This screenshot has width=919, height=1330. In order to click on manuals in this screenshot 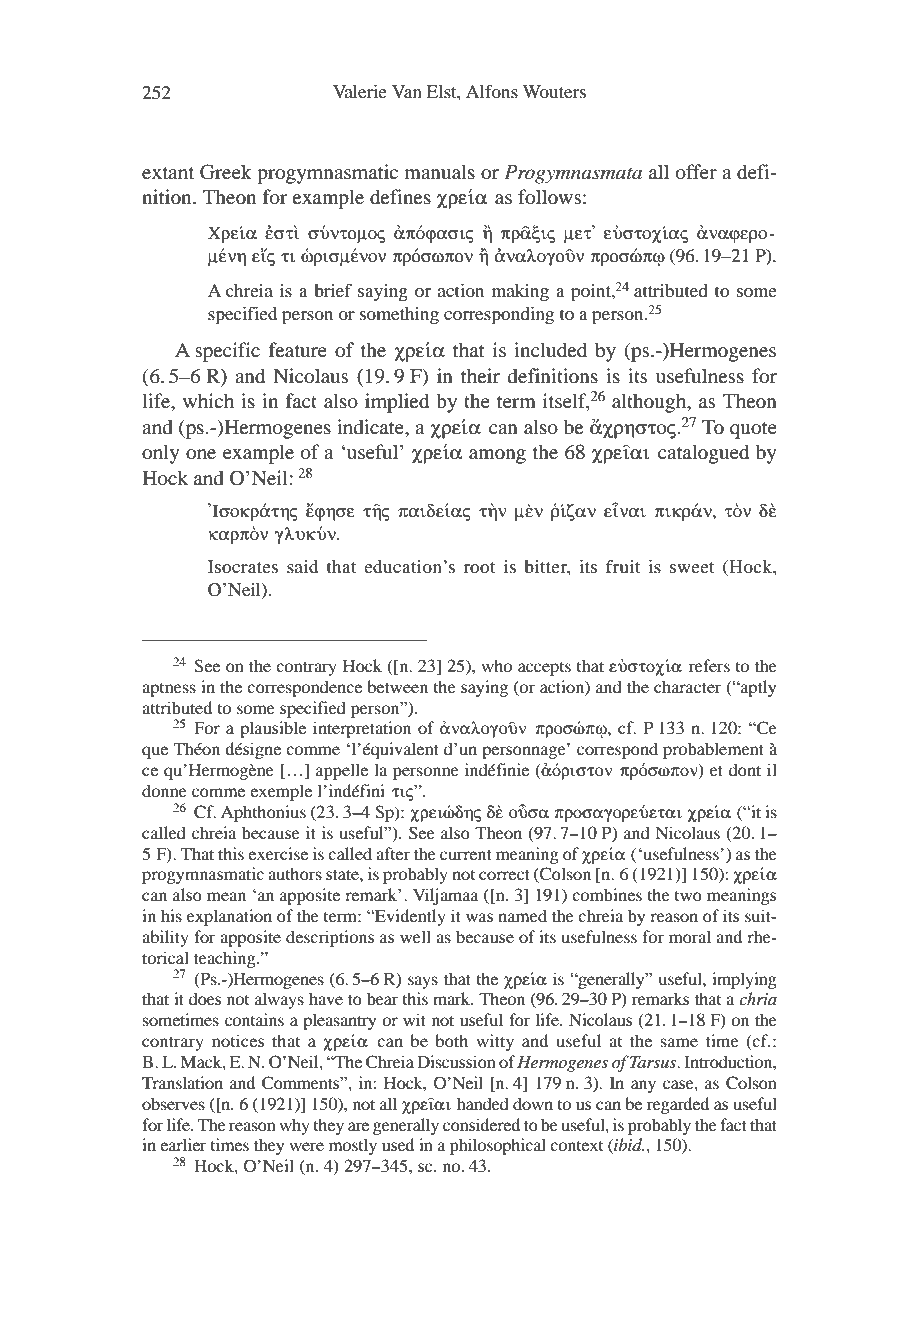, I will do `click(440, 171)`.
